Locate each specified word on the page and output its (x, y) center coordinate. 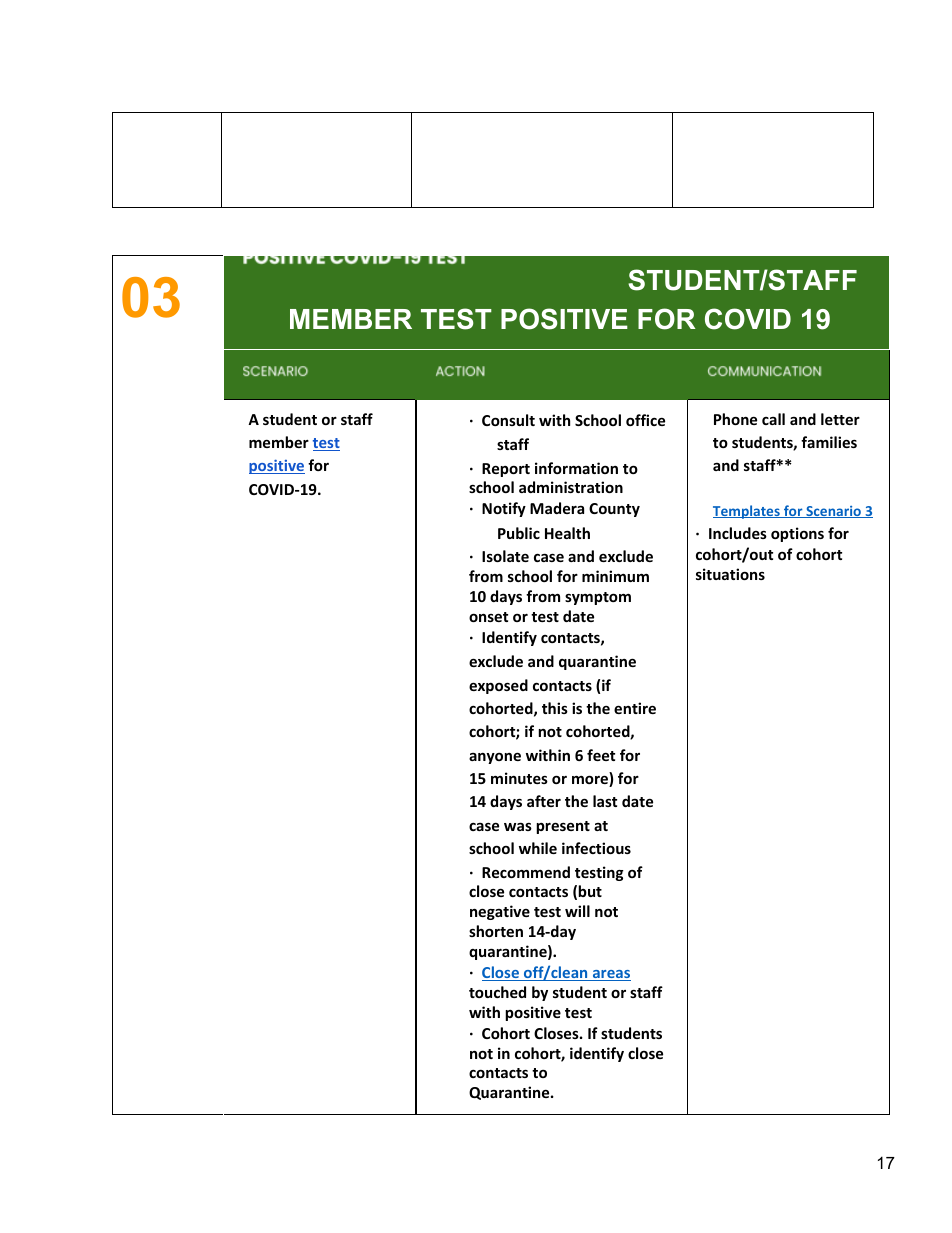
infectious (596, 848)
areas (610, 975)
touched (497, 992)
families (829, 442)
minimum (615, 576)
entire (635, 708)
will (577, 911)
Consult (508, 420)
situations (730, 574)
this (555, 708)
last (605, 801)
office (645, 420)
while (538, 848)
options (797, 534)
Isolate (505, 556)
